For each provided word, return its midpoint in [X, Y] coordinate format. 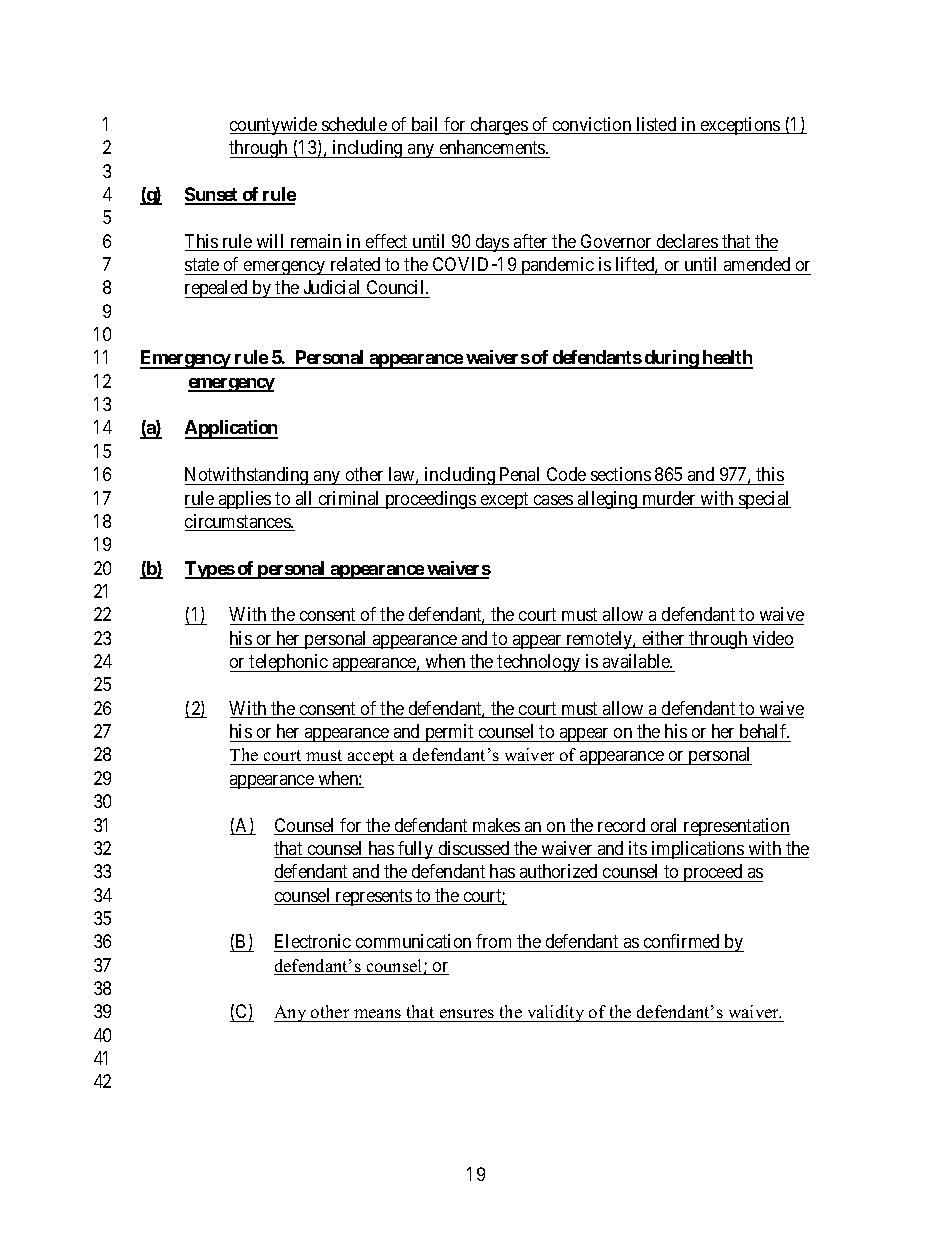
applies [245, 500]
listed [656, 125]
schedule [354, 125]
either [663, 639]
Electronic [313, 941]
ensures [467, 1015]
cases [553, 501]
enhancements [493, 147]
